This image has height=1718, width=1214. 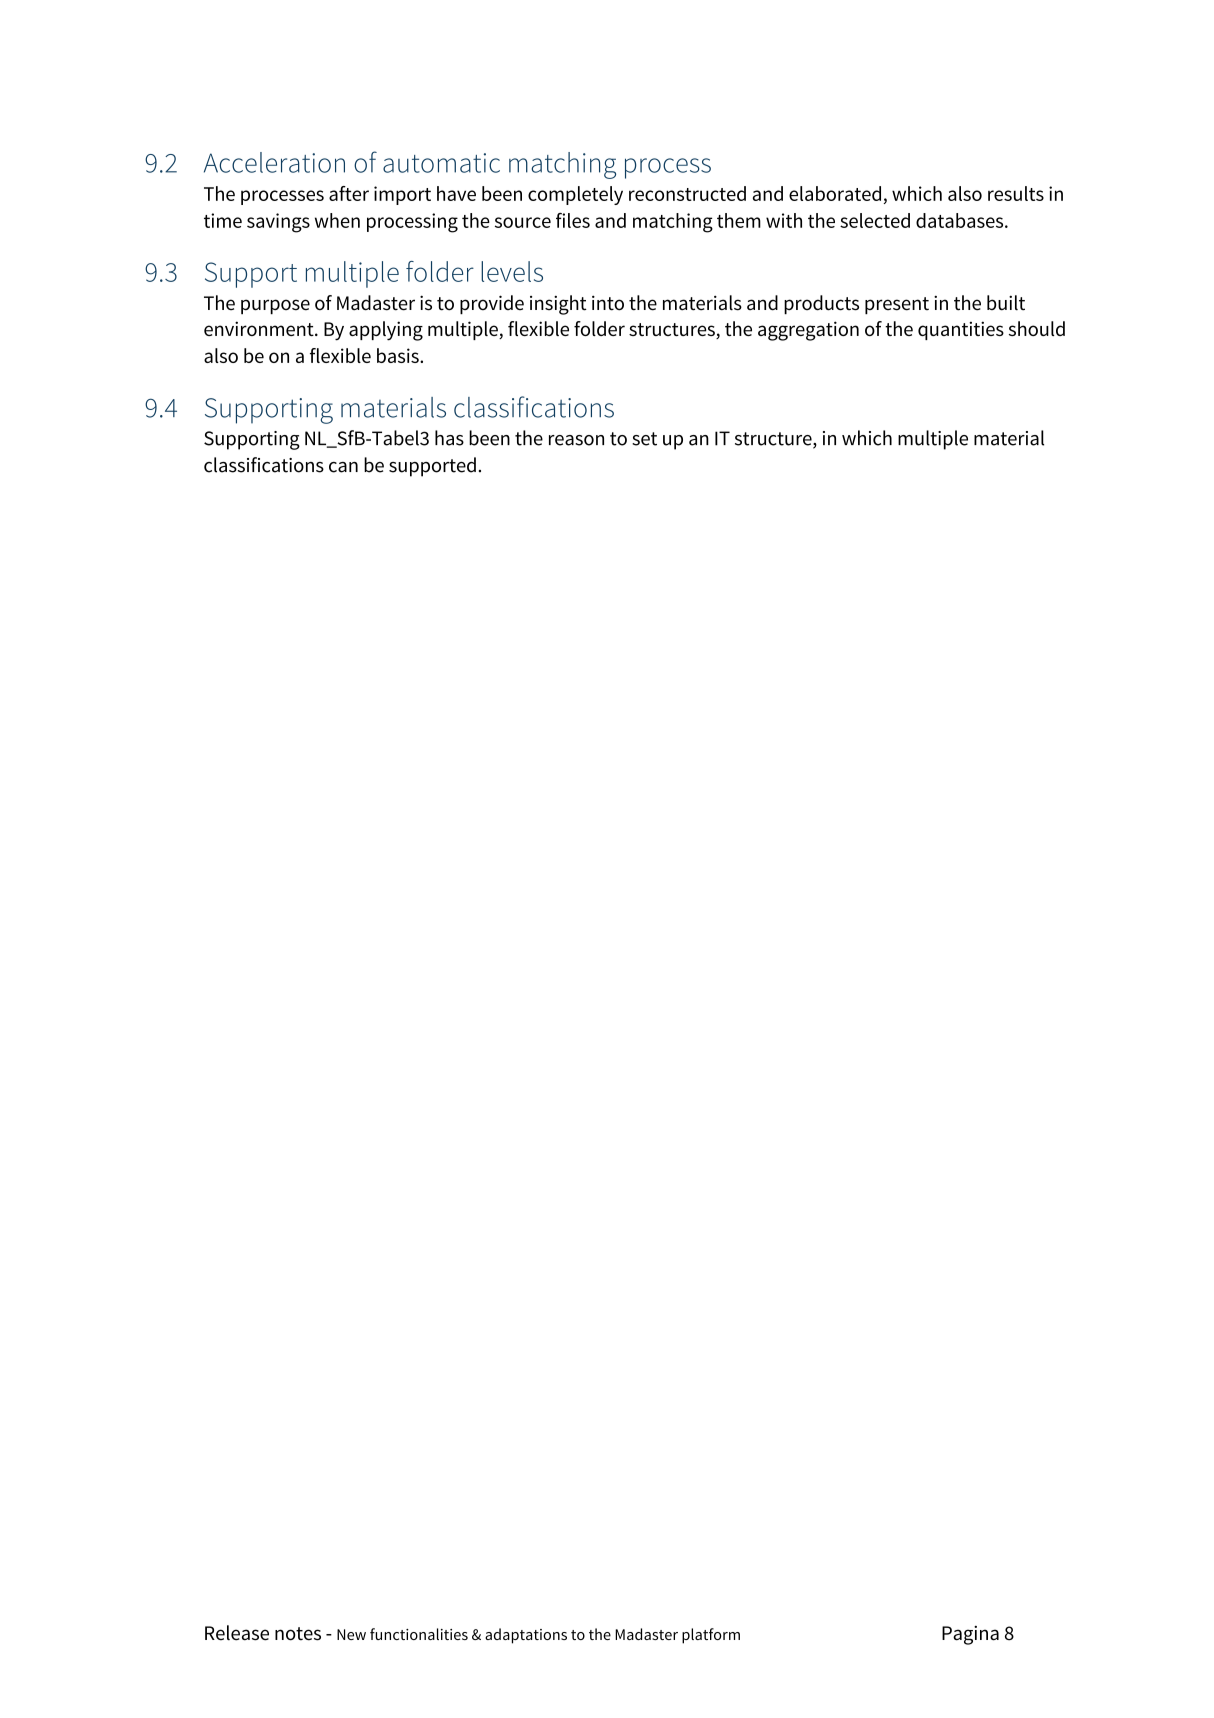 I want to click on selected, so click(x=875, y=220).
